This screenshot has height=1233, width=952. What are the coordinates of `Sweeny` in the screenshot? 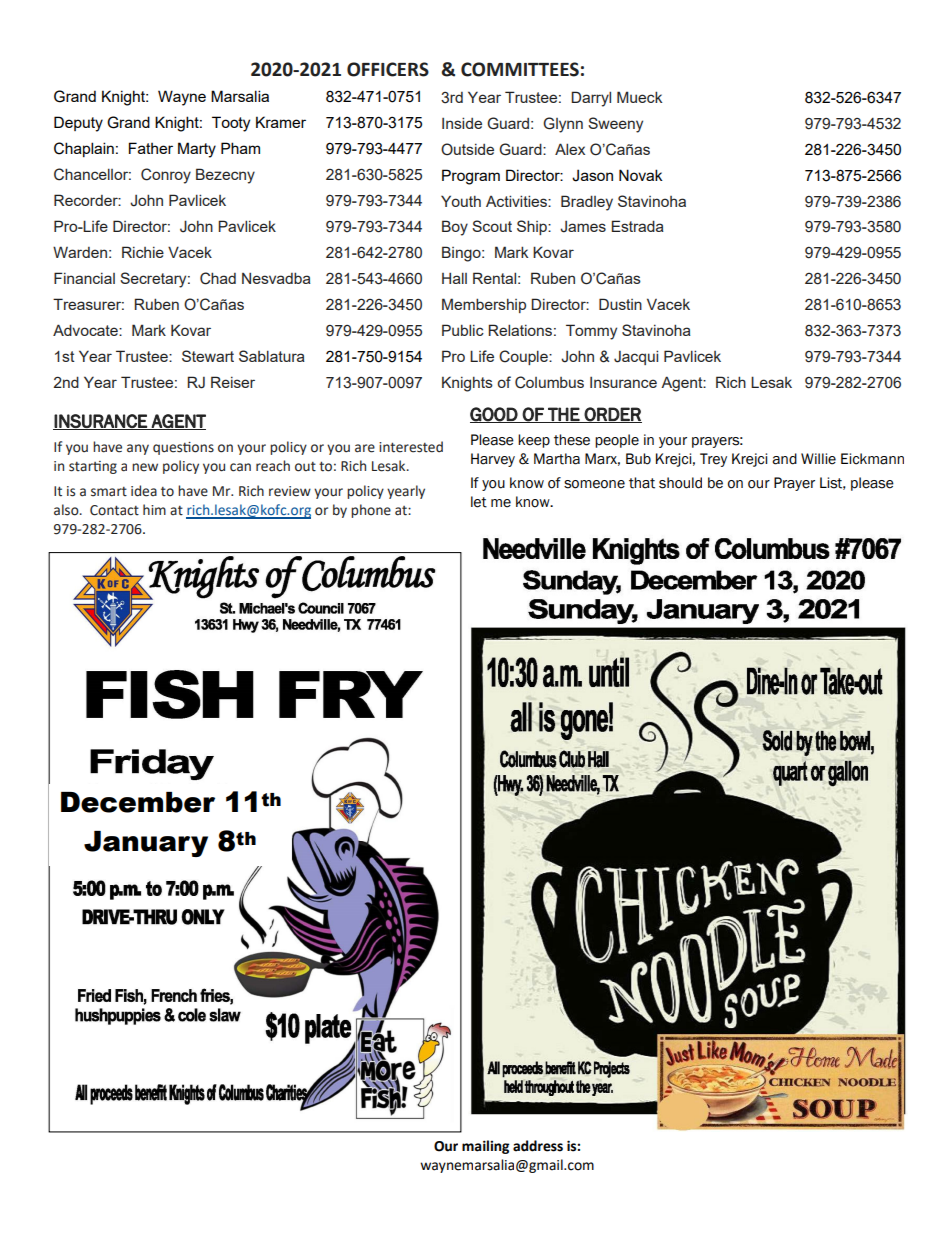 It's located at (615, 125).
